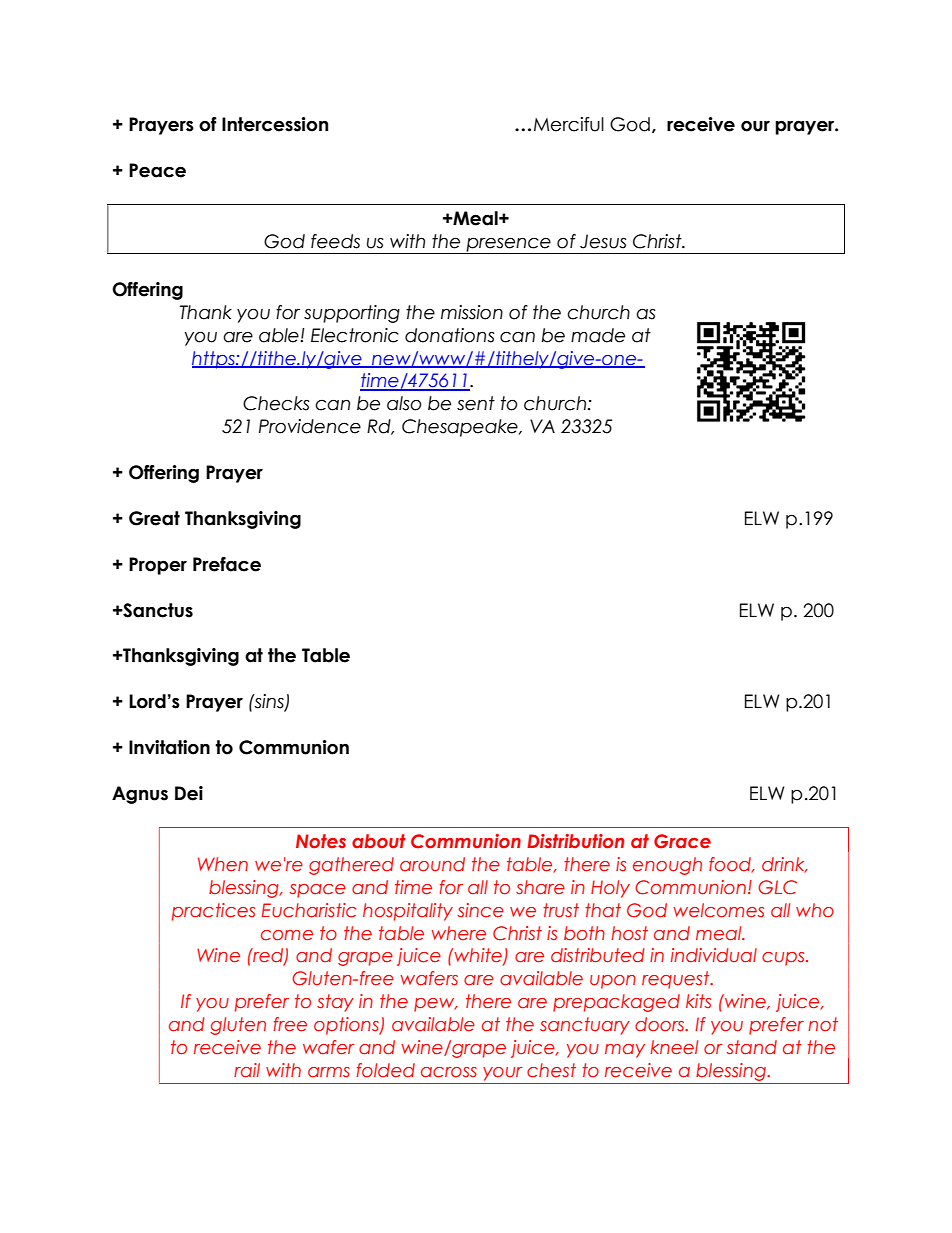  I want to click on Jesus, so click(603, 241).
